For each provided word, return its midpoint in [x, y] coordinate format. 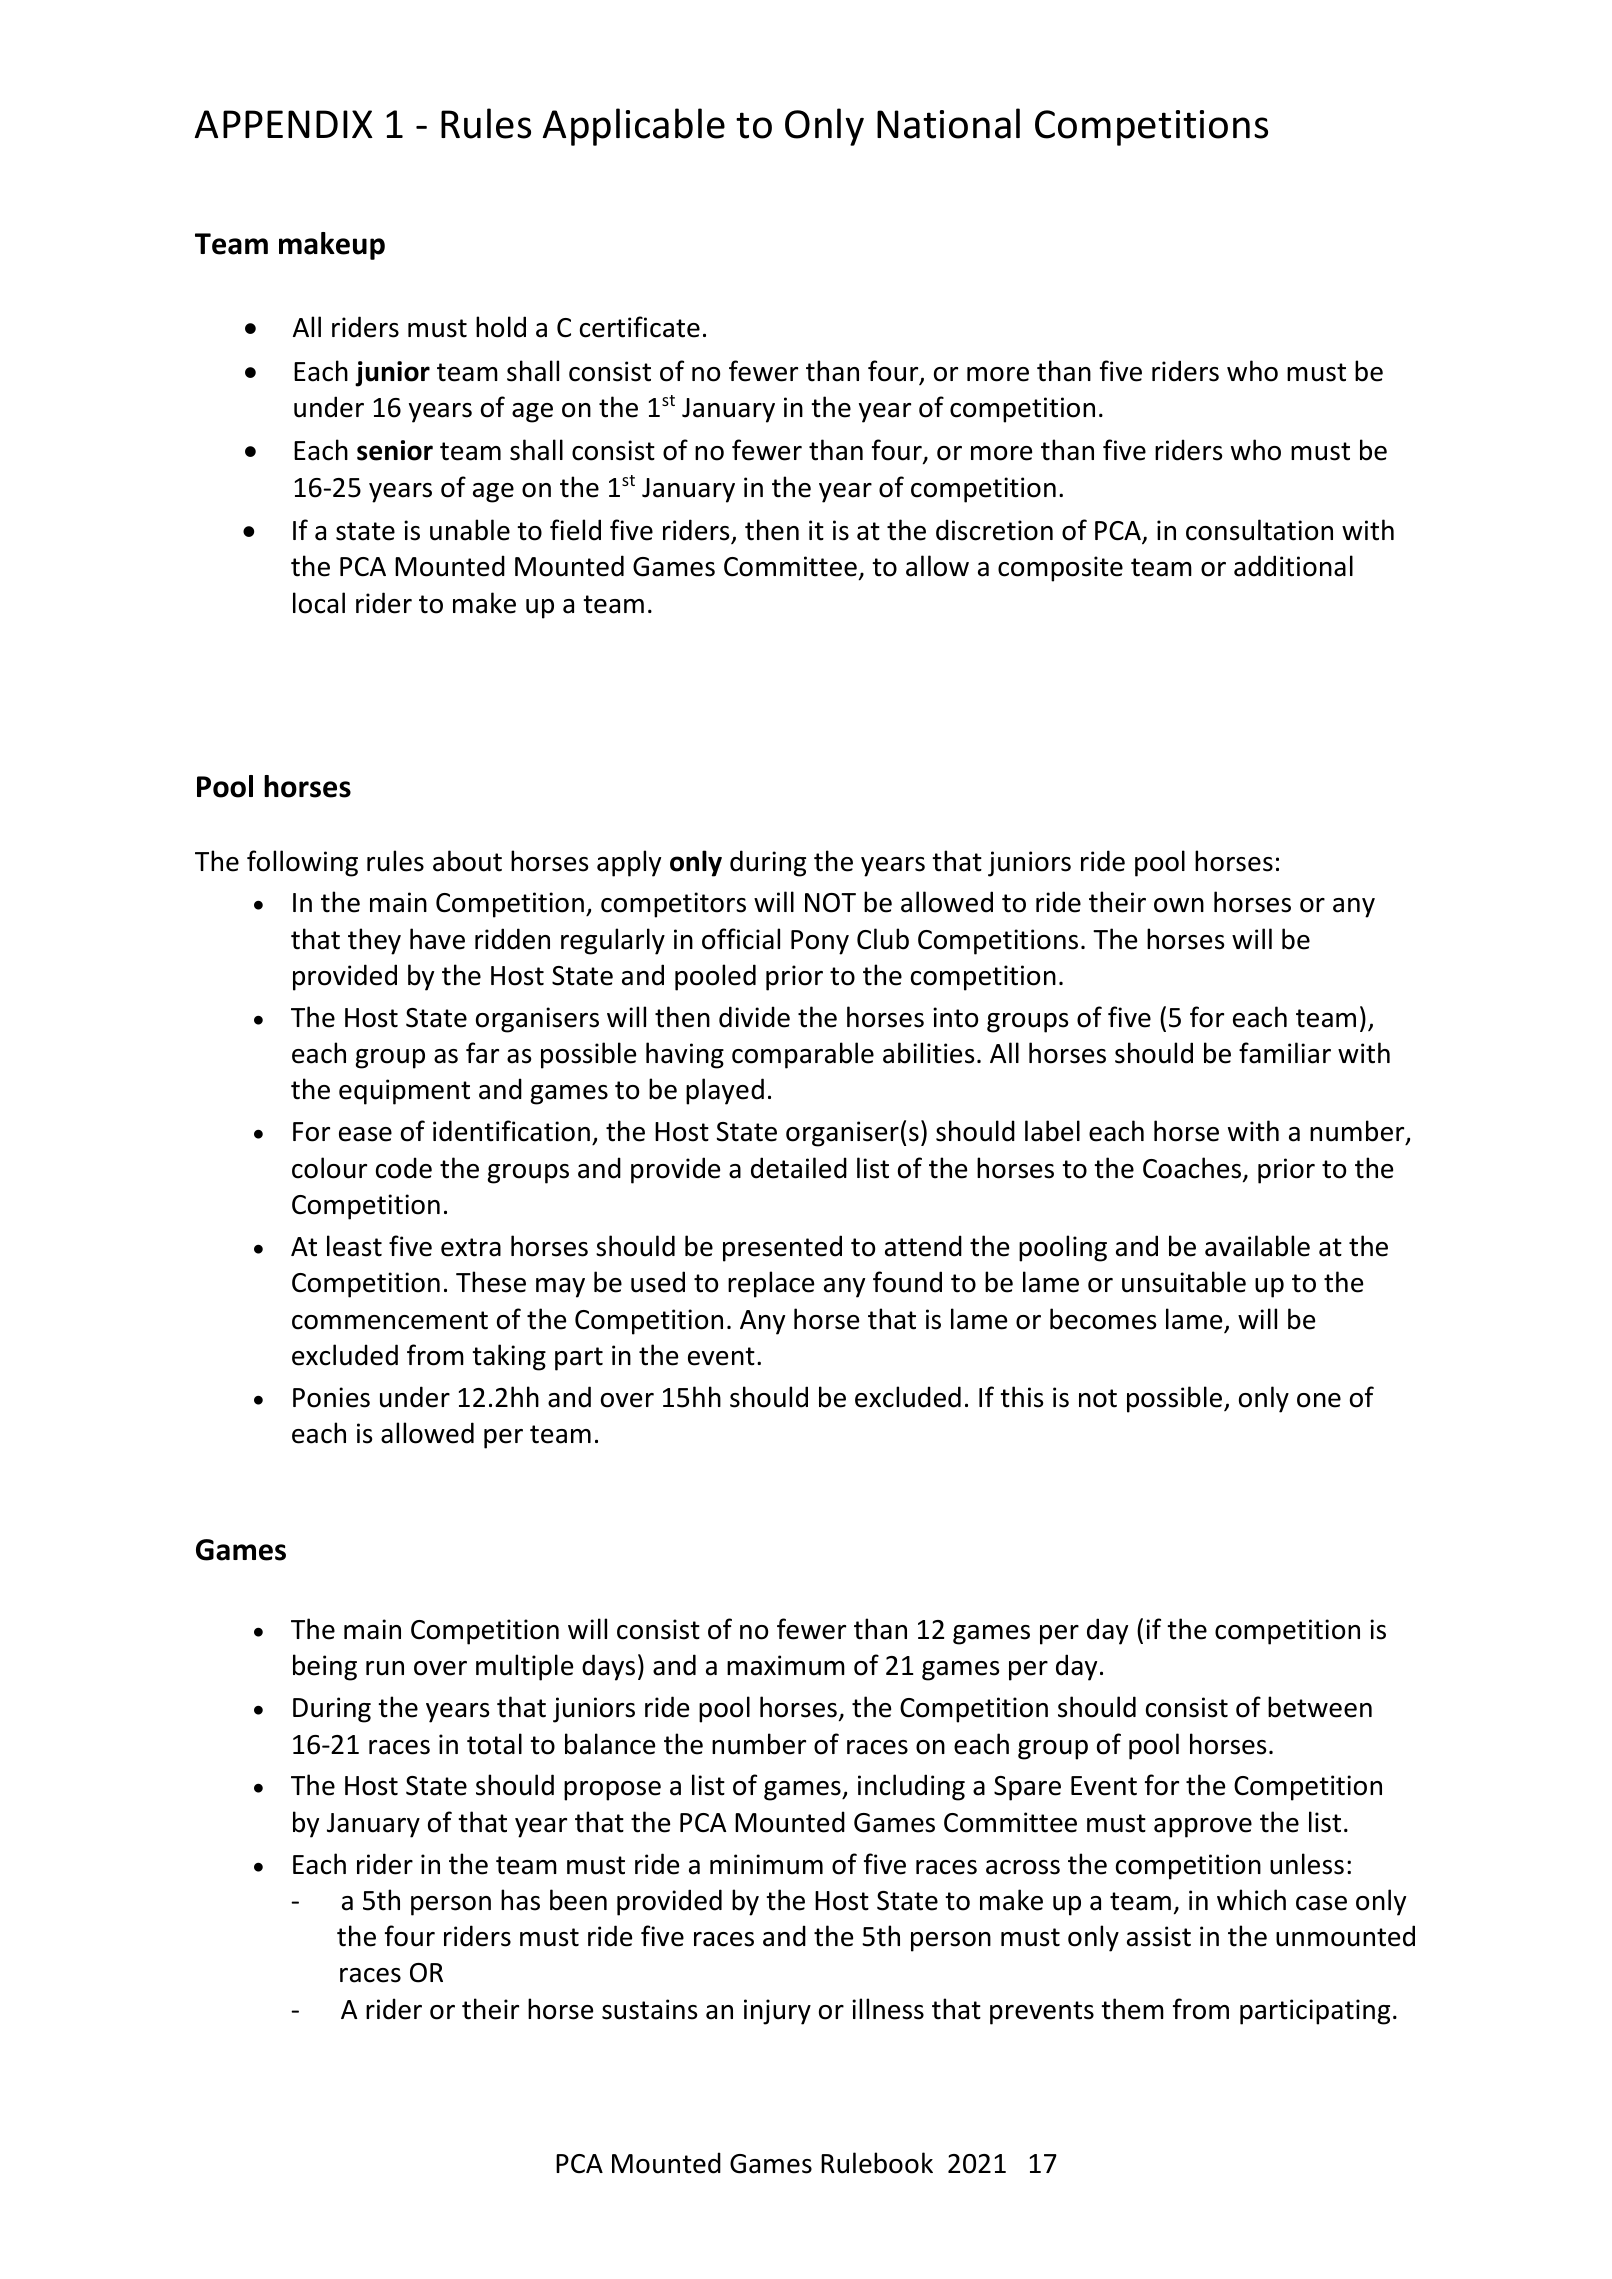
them [1132, 2009]
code [404, 1168]
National [948, 123]
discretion [994, 530]
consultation [1259, 530]
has [520, 1900]
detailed [799, 1168]
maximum [786, 1665]
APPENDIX [284, 124]
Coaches [1193, 1169]
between [1320, 1707]
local [319, 603]
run [385, 1668]
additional [1293, 566]
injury [777, 2012]
